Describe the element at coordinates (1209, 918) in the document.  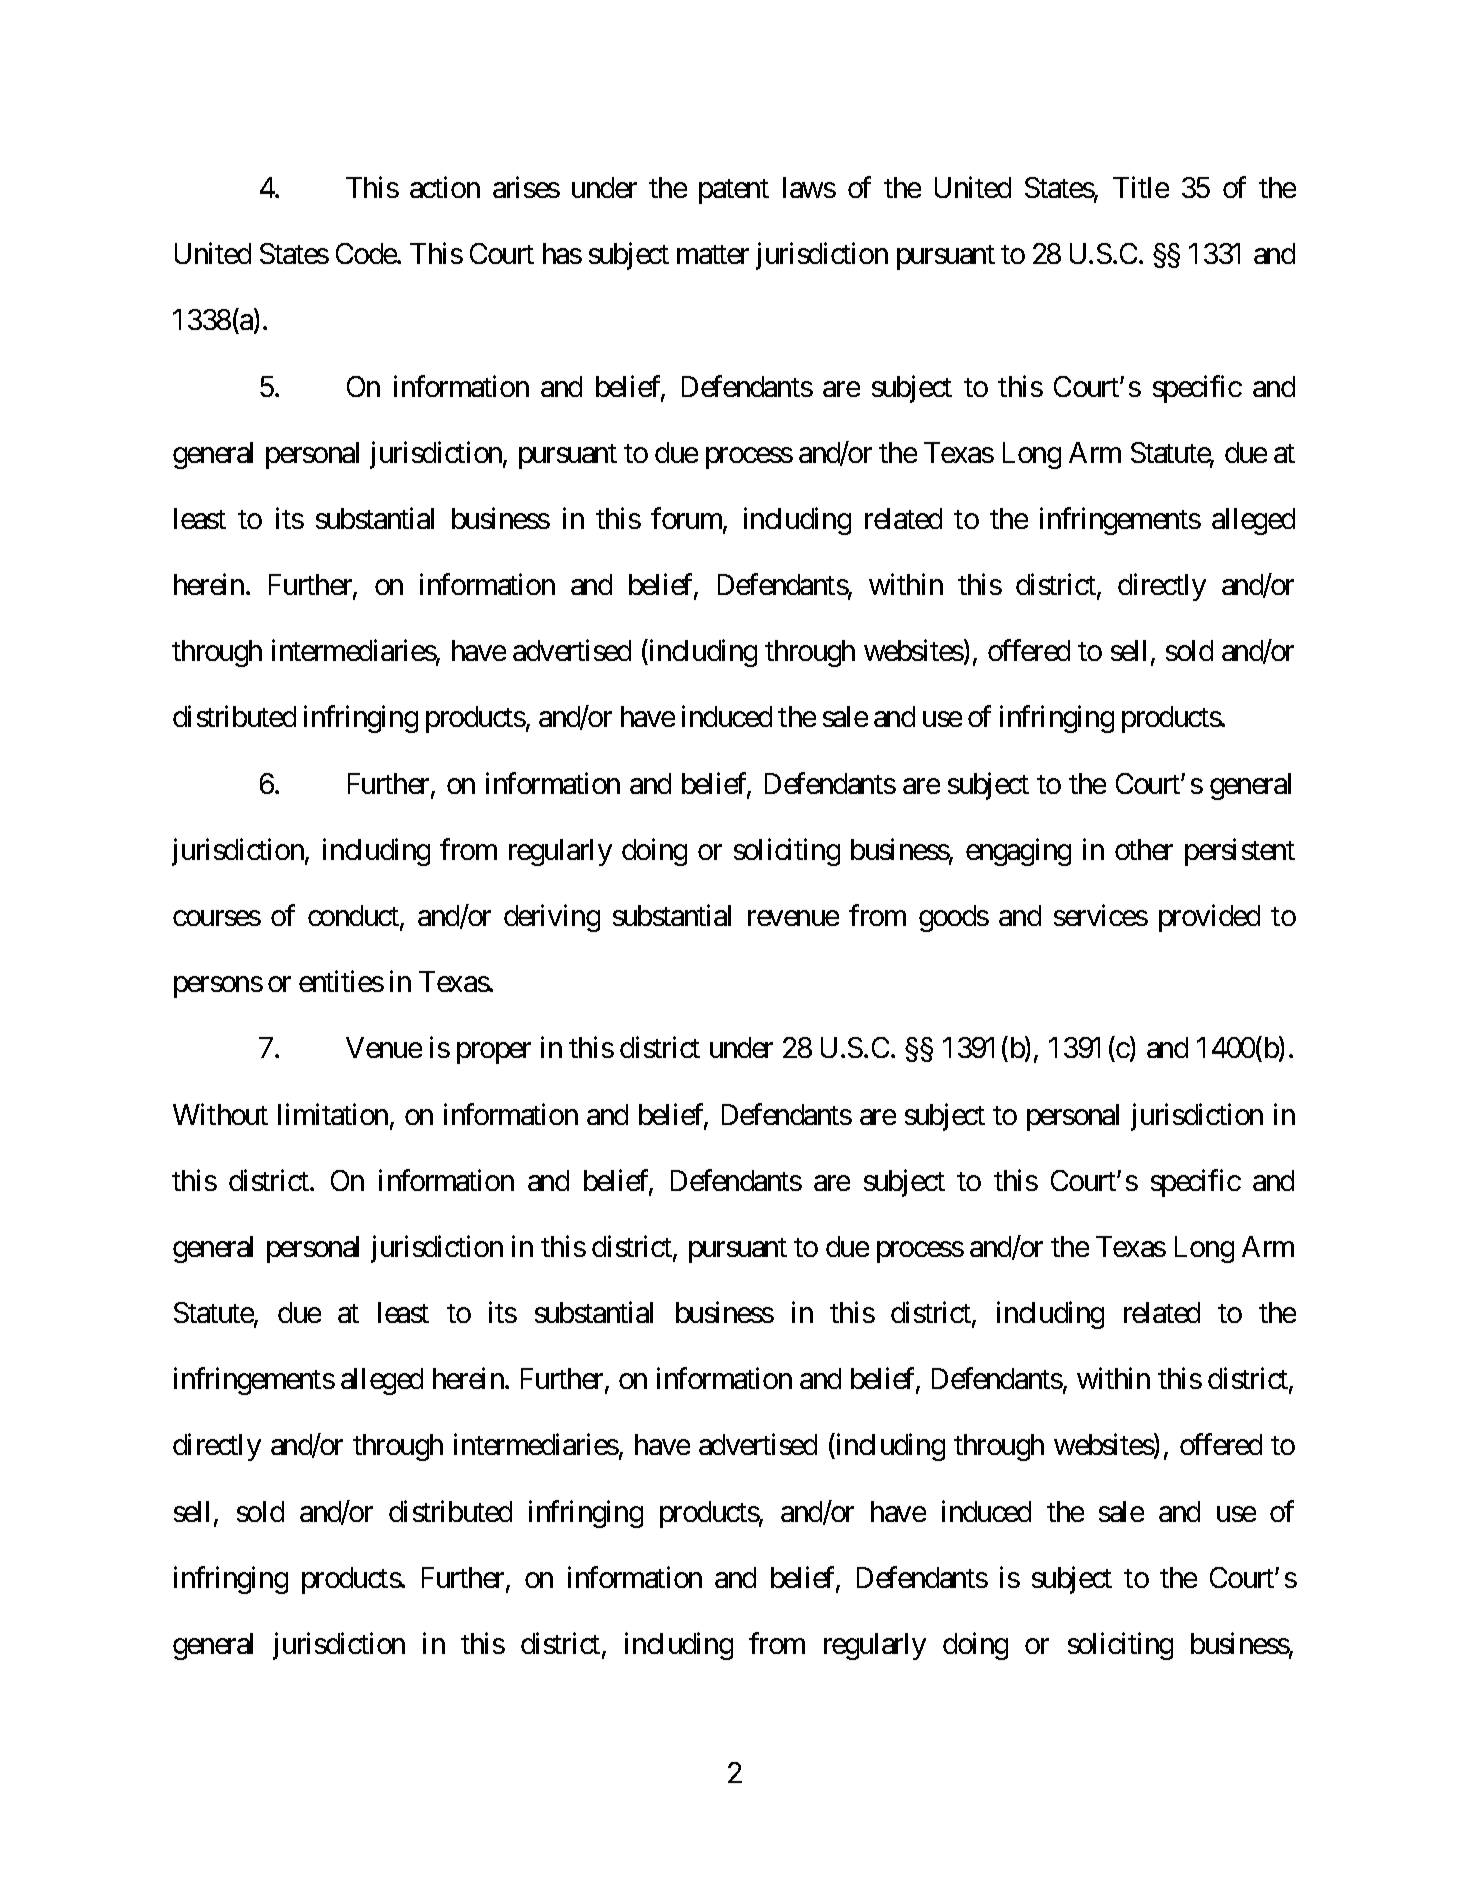
I see `provided` at that location.
